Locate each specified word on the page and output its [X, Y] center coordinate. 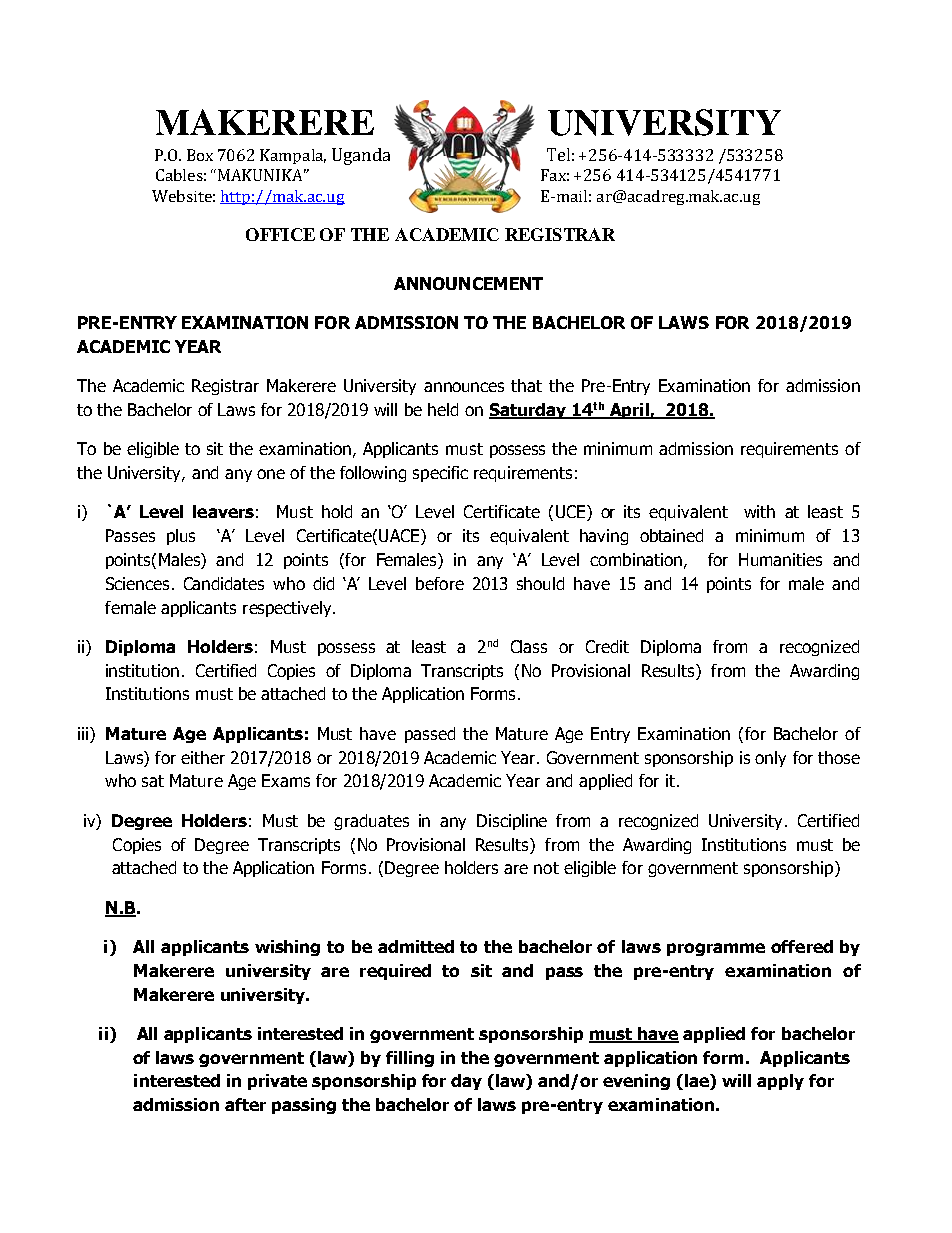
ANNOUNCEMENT [468, 283]
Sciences [137, 583]
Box [200, 155]
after [245, 1104]
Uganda [361, 156]
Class [529, 646]
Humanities [780, 559]
